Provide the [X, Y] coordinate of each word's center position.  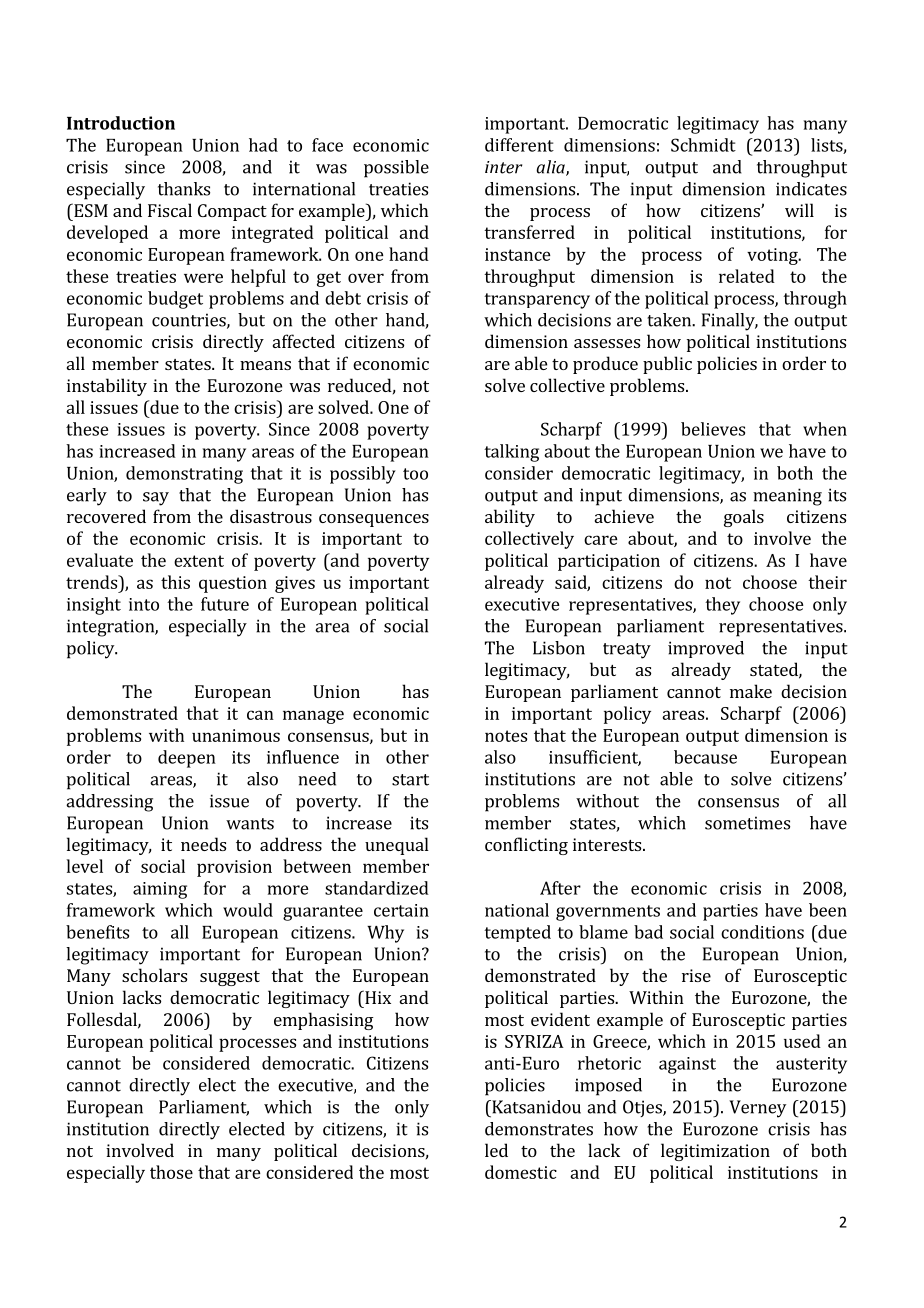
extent [199, 561]
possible [396, 169]
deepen [187, 759]
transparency [537, 301]
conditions [762, 932]
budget [175, 300]
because [705, 757]
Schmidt [703, 145]
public [667, 365]
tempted [517, 933]
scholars [154, 975]
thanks [184, 189]
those [171, 1172]
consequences [374, 520]
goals [744, 518]
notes [506, 736]
